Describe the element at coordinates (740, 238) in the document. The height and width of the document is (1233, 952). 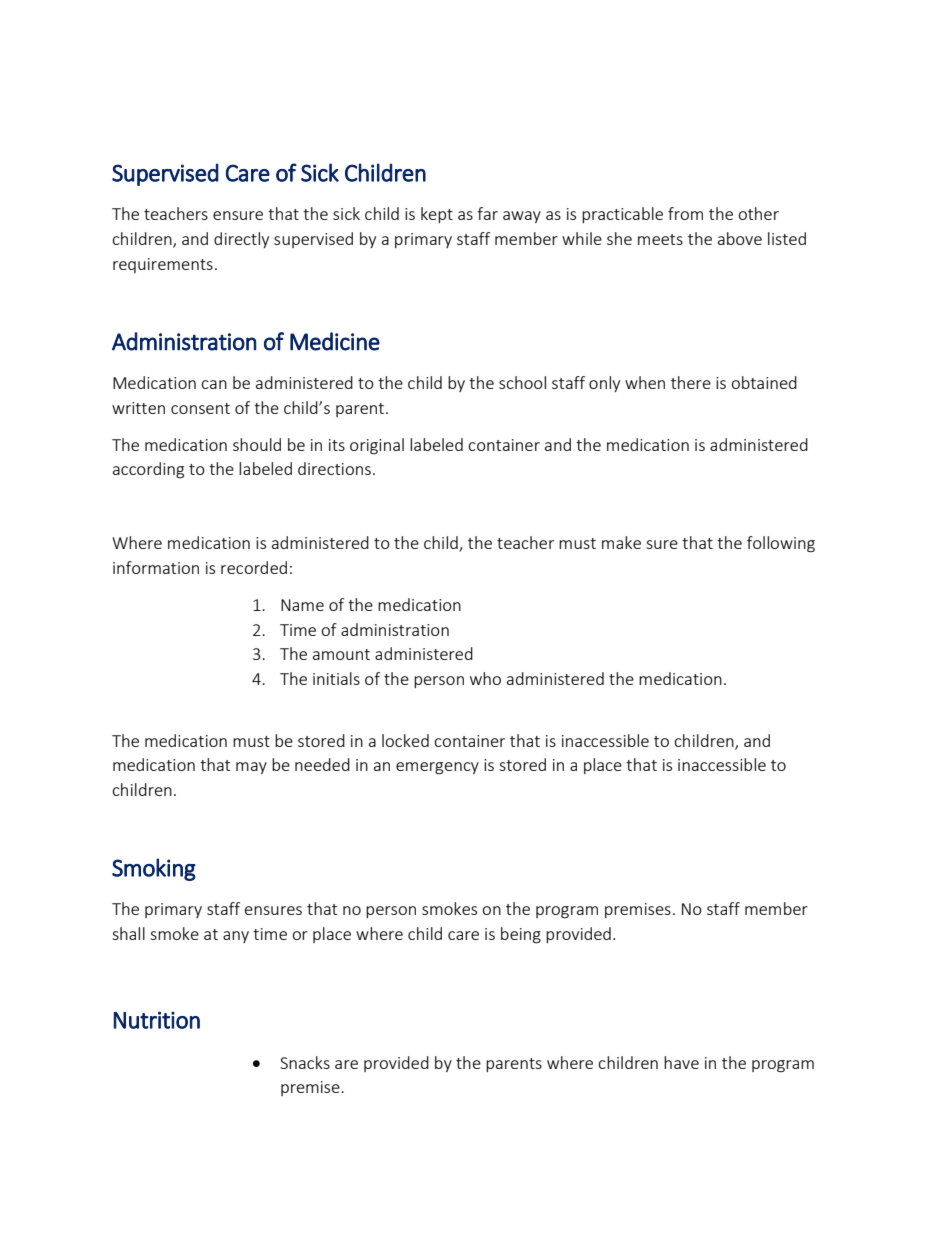
I see `above` at that location.
